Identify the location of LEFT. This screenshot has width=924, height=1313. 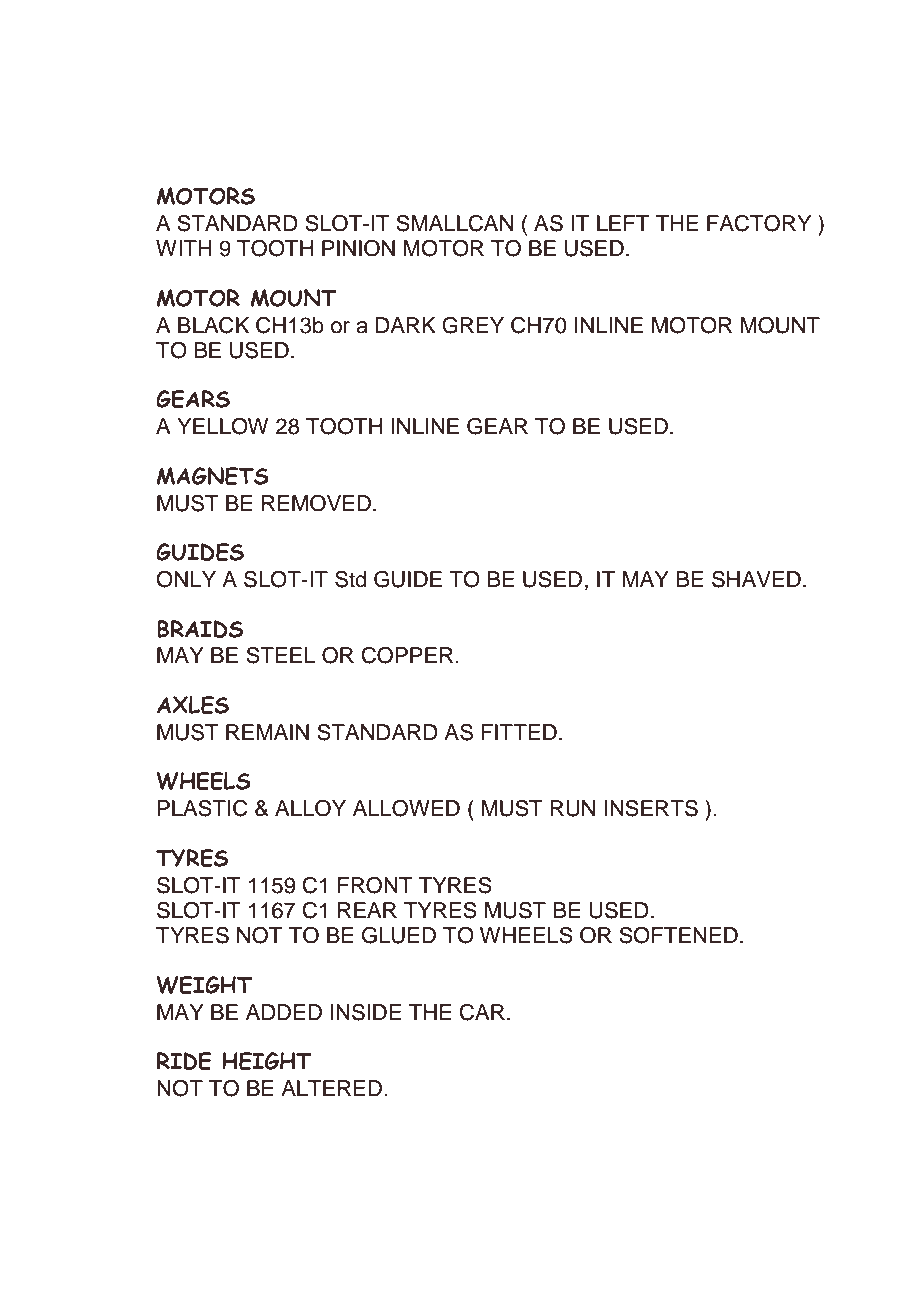
(623, 223).
